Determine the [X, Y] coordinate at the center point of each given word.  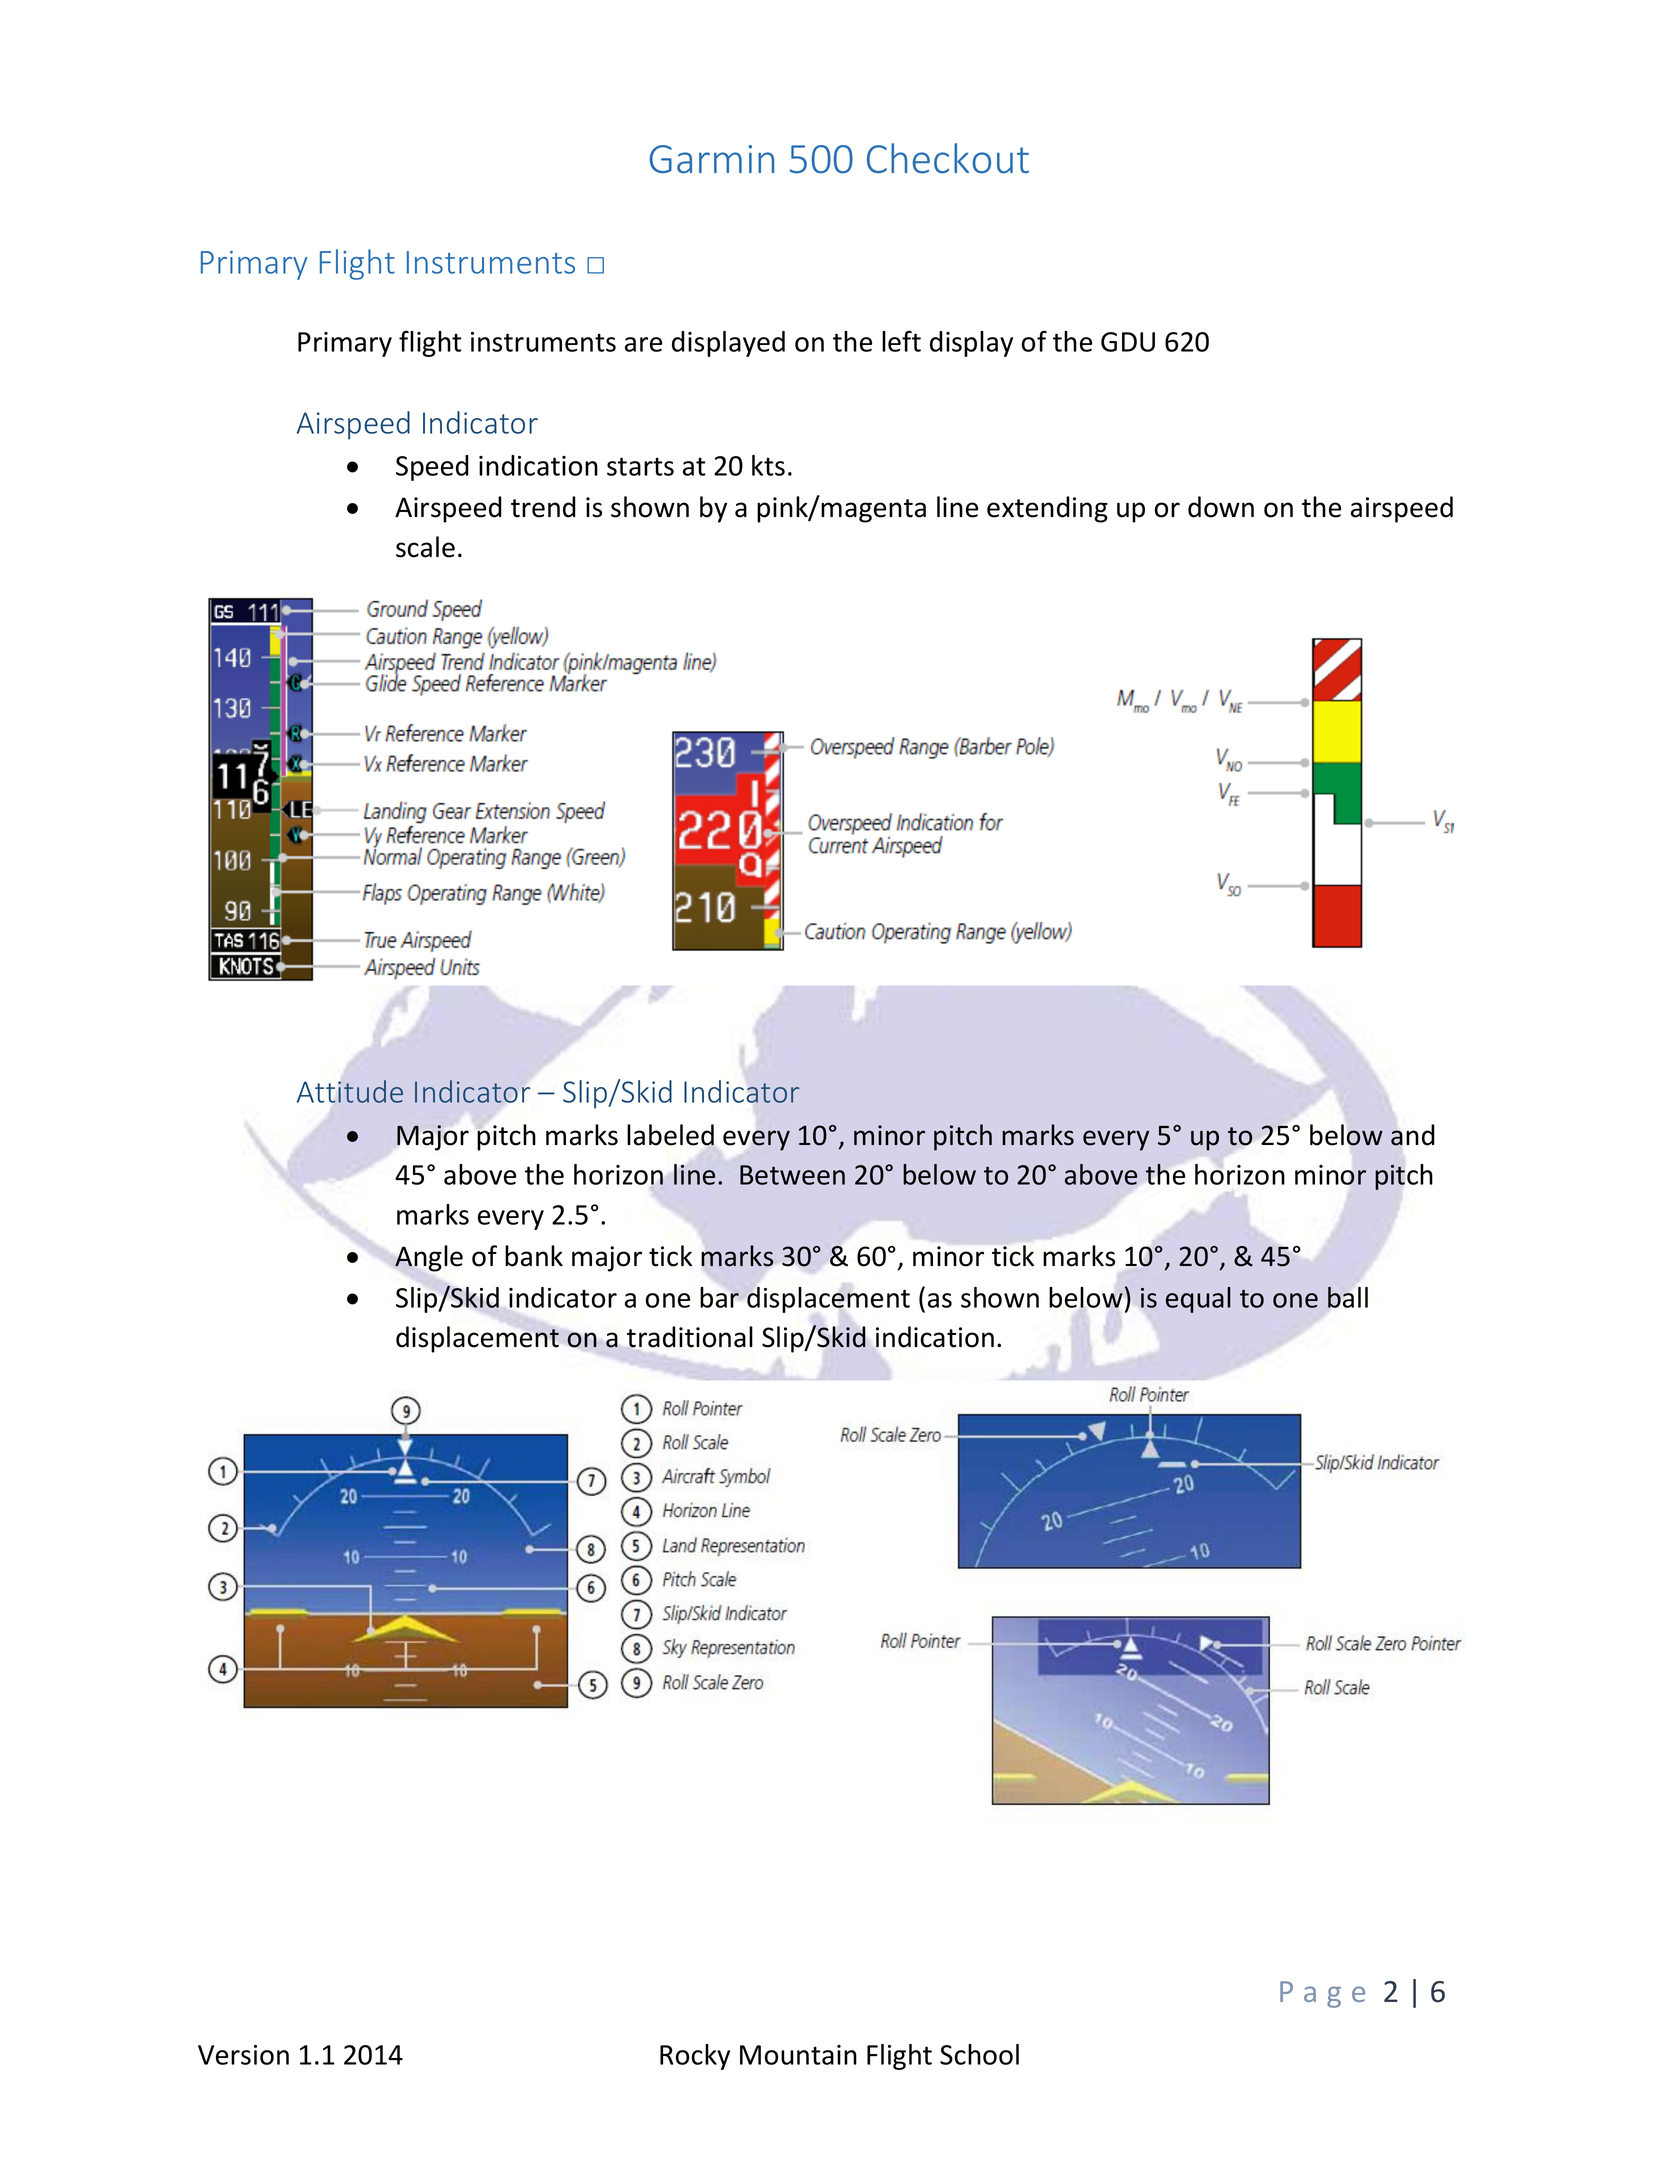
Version [243, 2055]
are [643, 344]
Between [792, 1175]
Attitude [350, 1091]
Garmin [711, 159]
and [1413, 1135]
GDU [1128, 342]
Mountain [798, 2055]
